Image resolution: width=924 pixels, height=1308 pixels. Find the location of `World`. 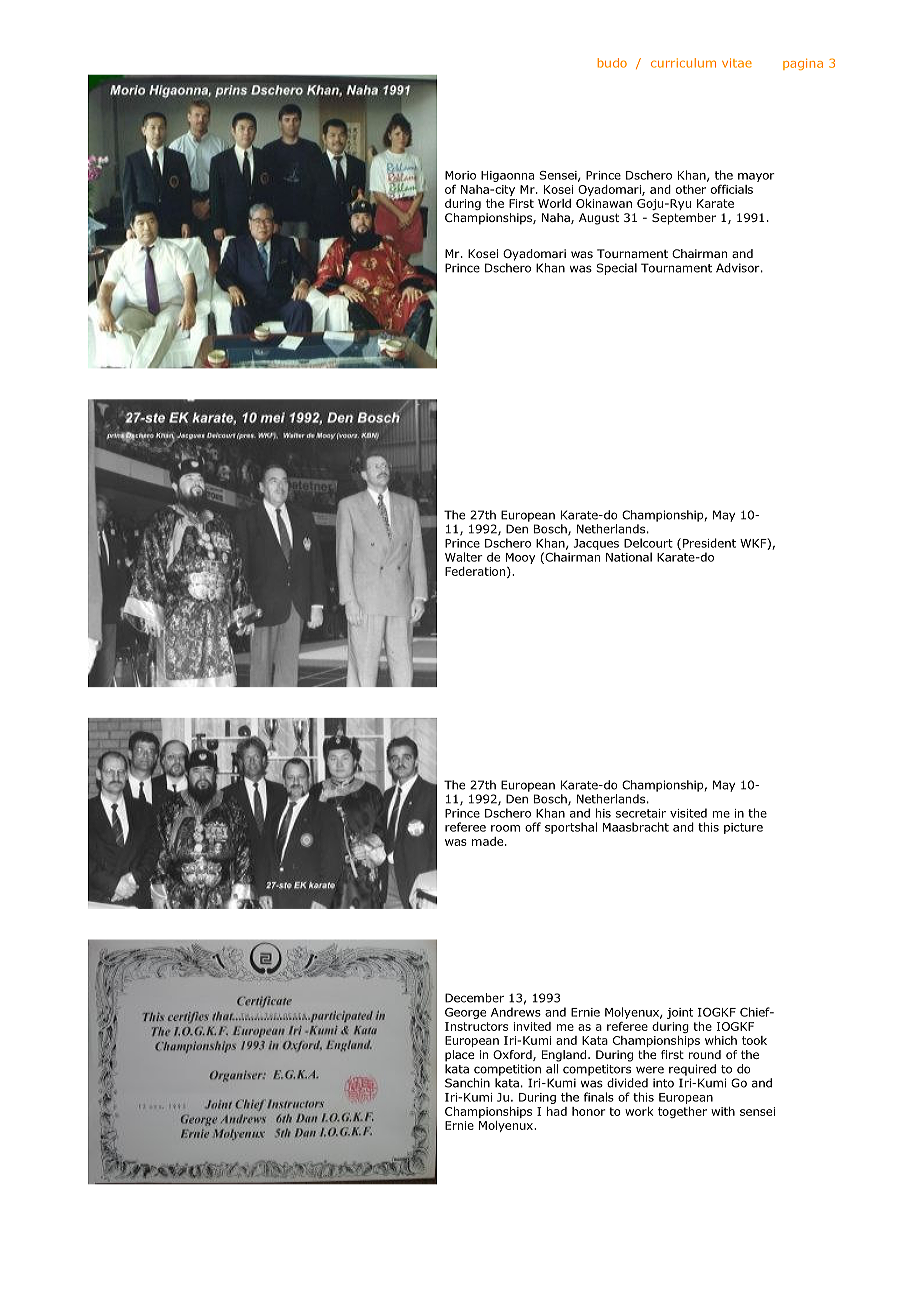

World is located at coordinates (554, 203).
